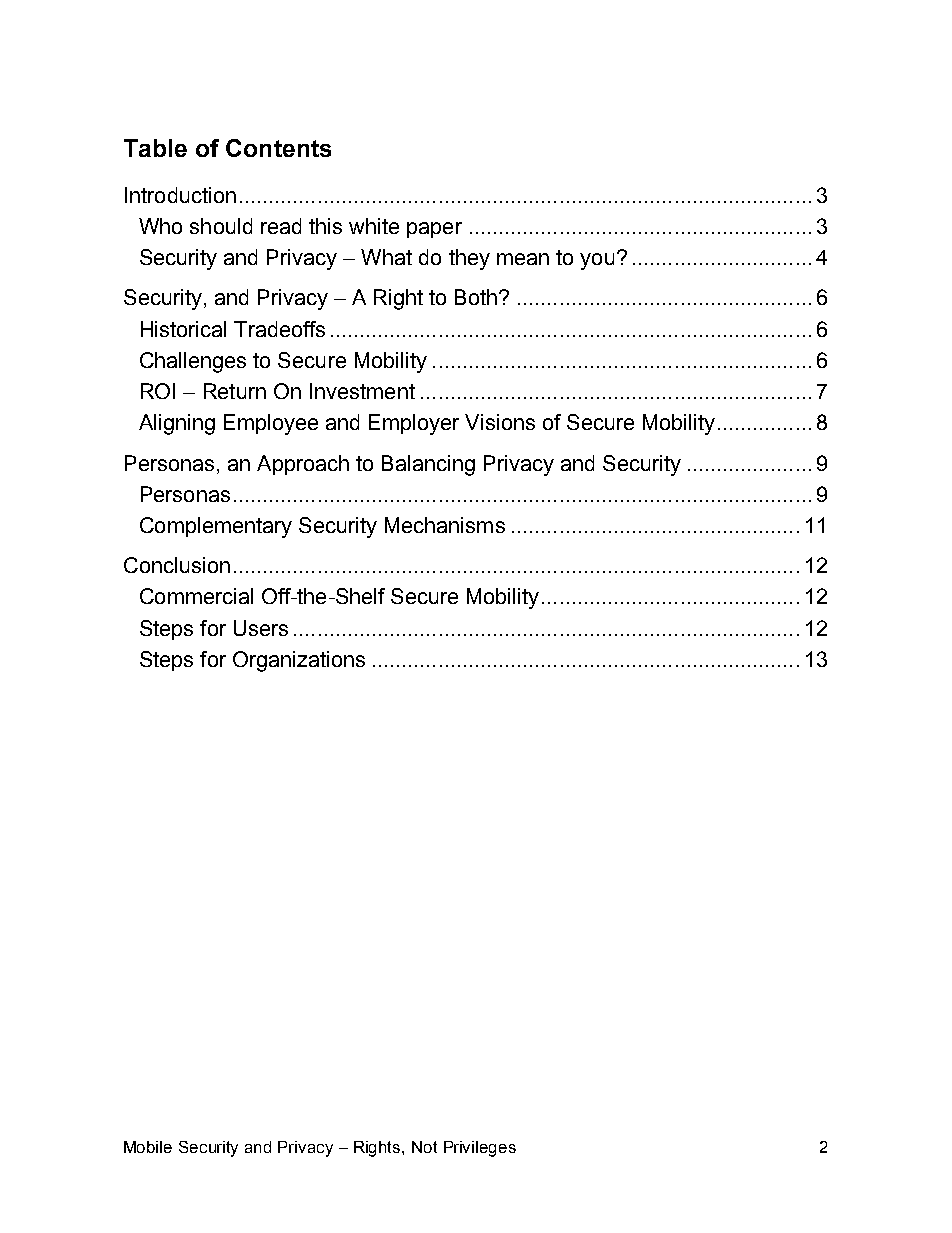  I want to click on white, so click(374, 226).
